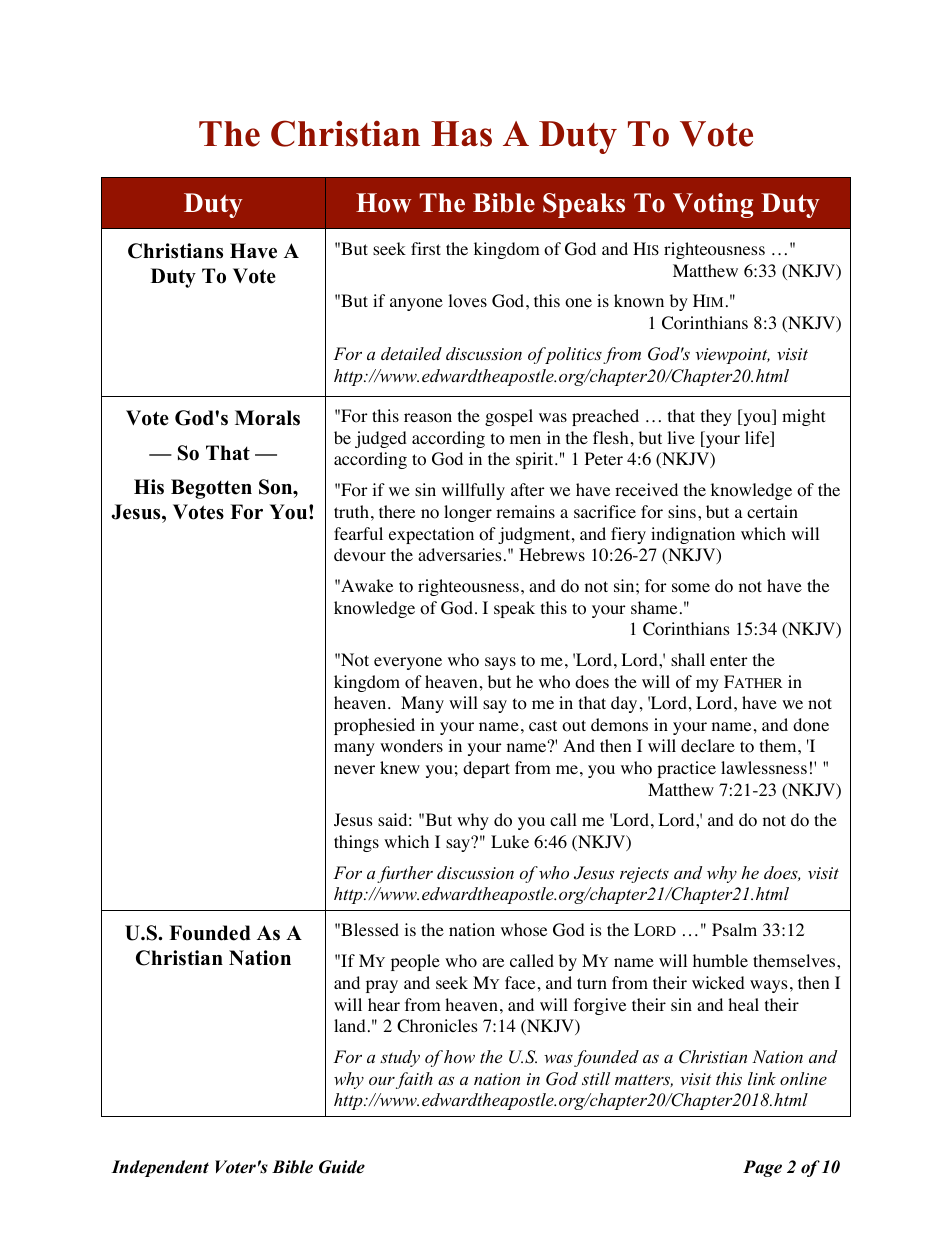  What do you see at coordinates (356, 843) in the page?
I see `things` at bounding box center [356, 843].
